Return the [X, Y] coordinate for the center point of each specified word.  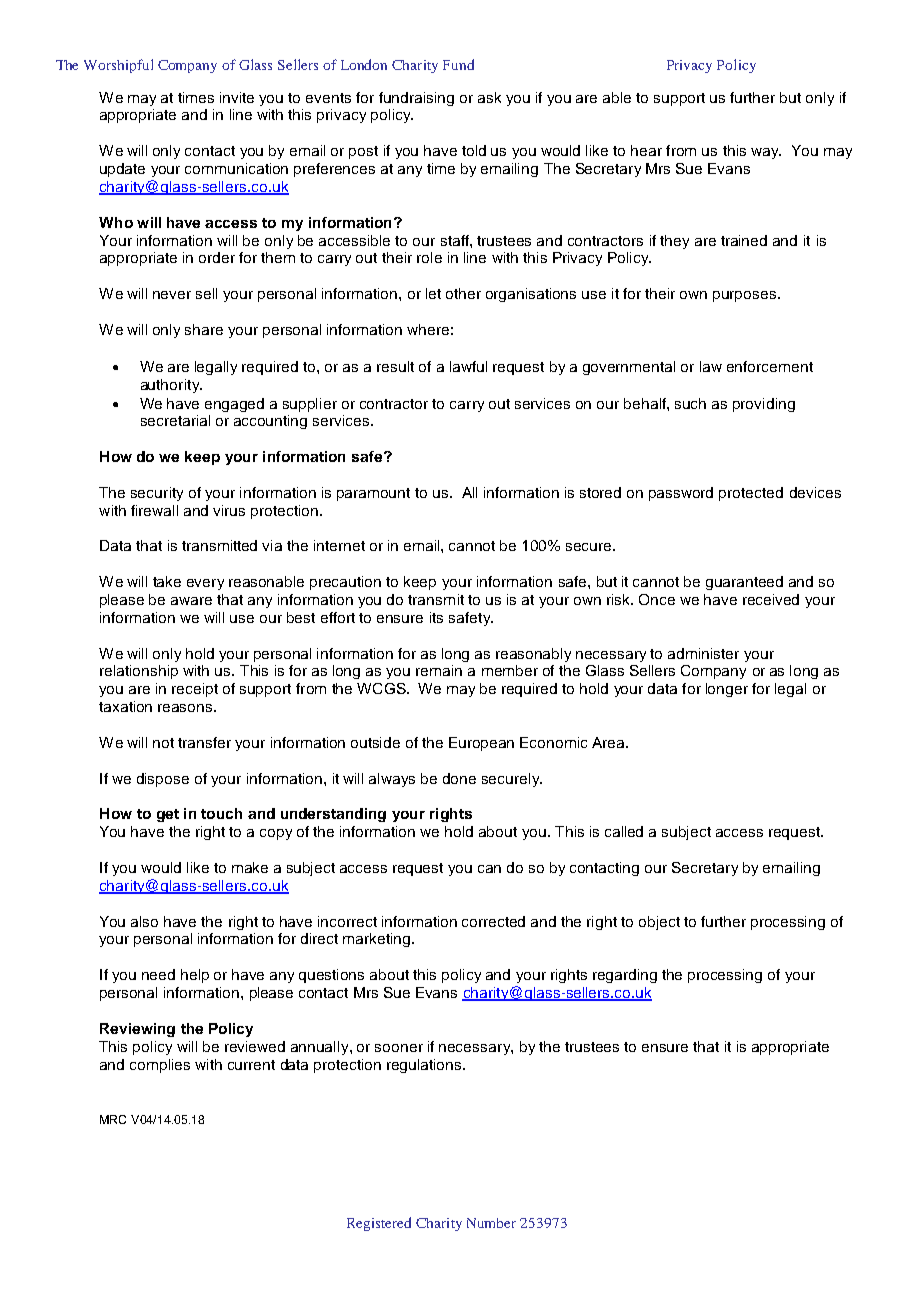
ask [489, 97]
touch [221, 813]
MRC [113, 1119]
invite [237, 97]
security [157, 494]
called [624, 831]
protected [751, 494]
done [459, 778]
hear [646, 150]
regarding [625, 976]
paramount [373, 494]
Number [491, 1223]
